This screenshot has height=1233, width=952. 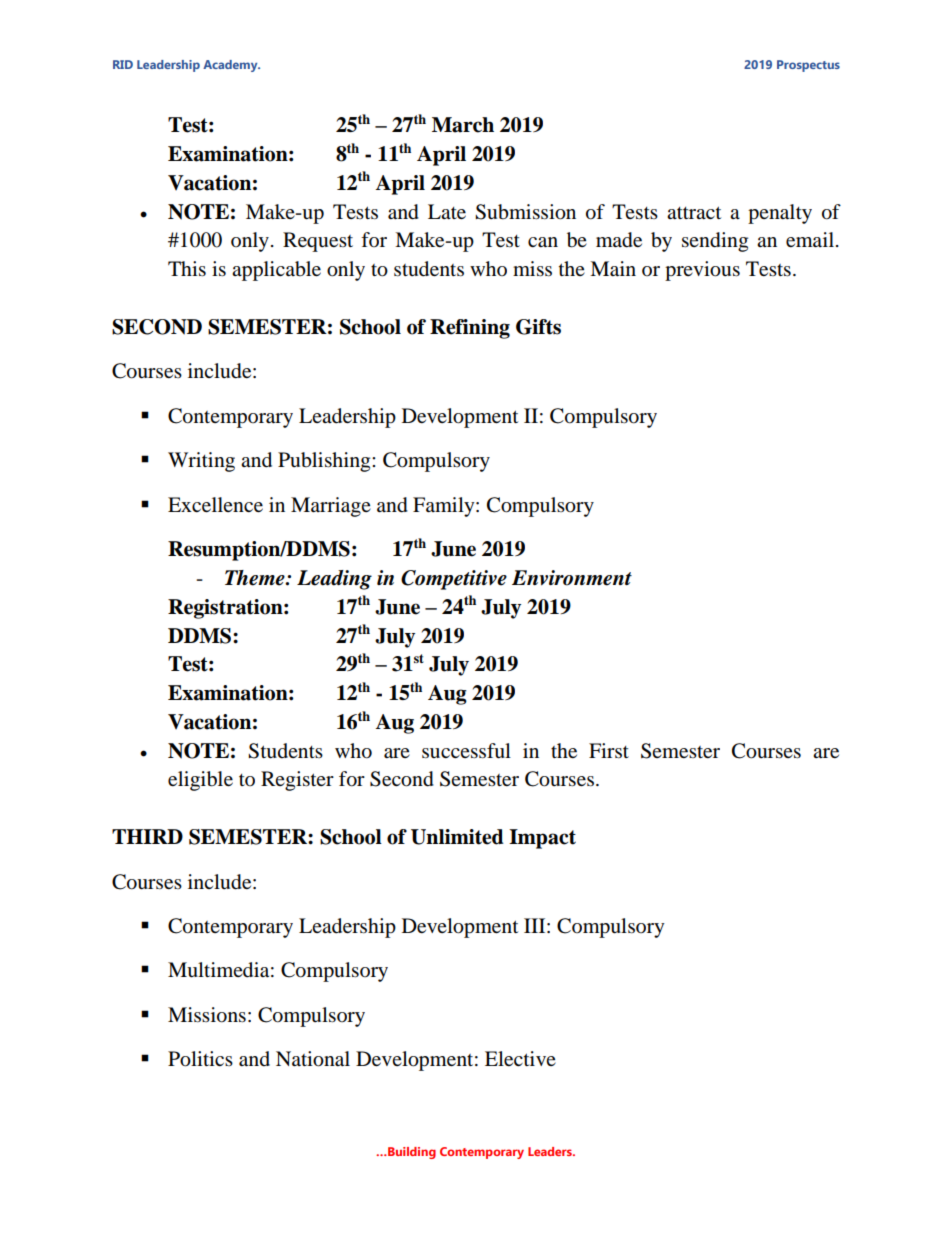 I want to click on eligible, so click(x=200, y=781).
